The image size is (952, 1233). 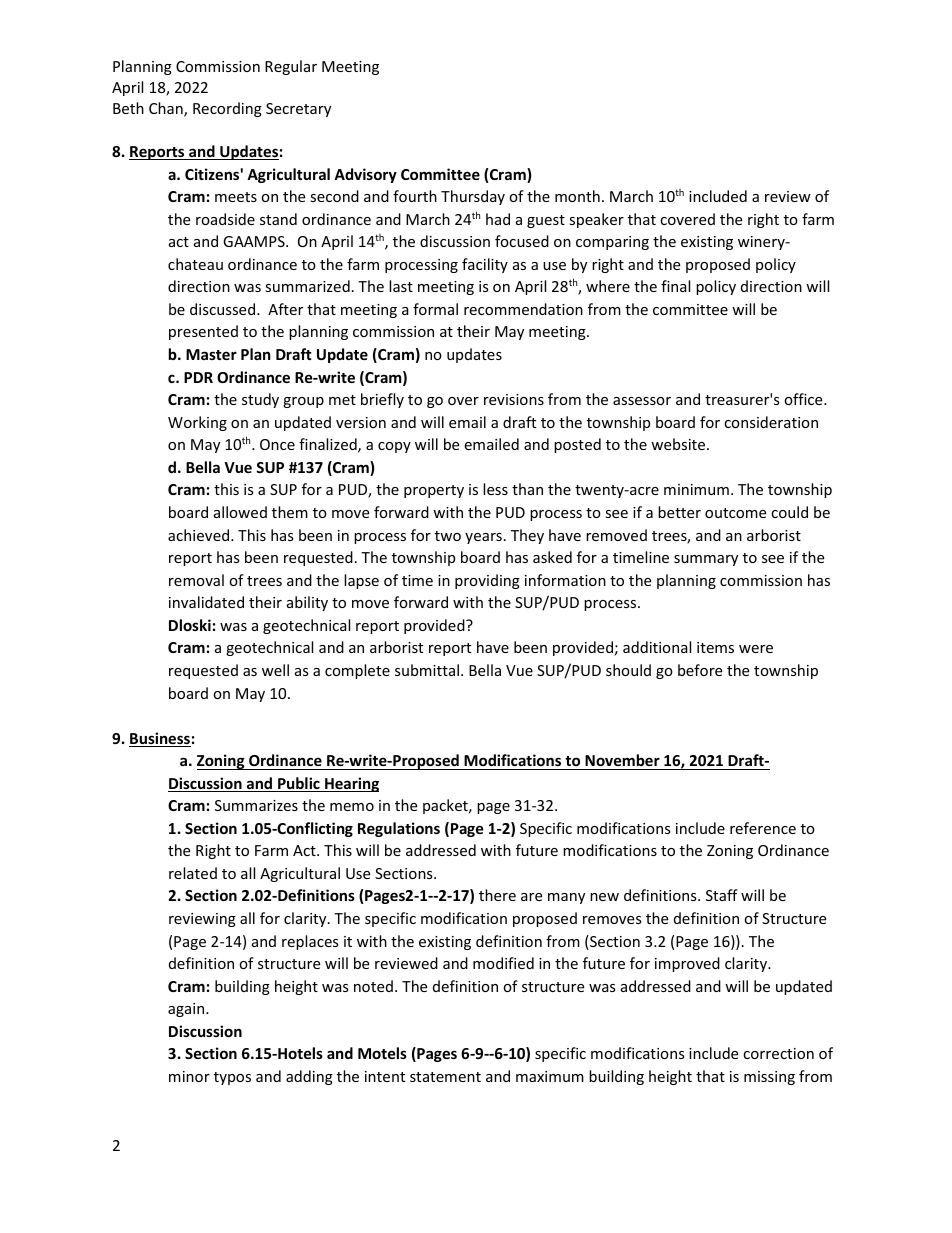 What do you see at coordinates (514, 399) in the screenshot?
I see `revisions` at bounding box center [514, 399].
